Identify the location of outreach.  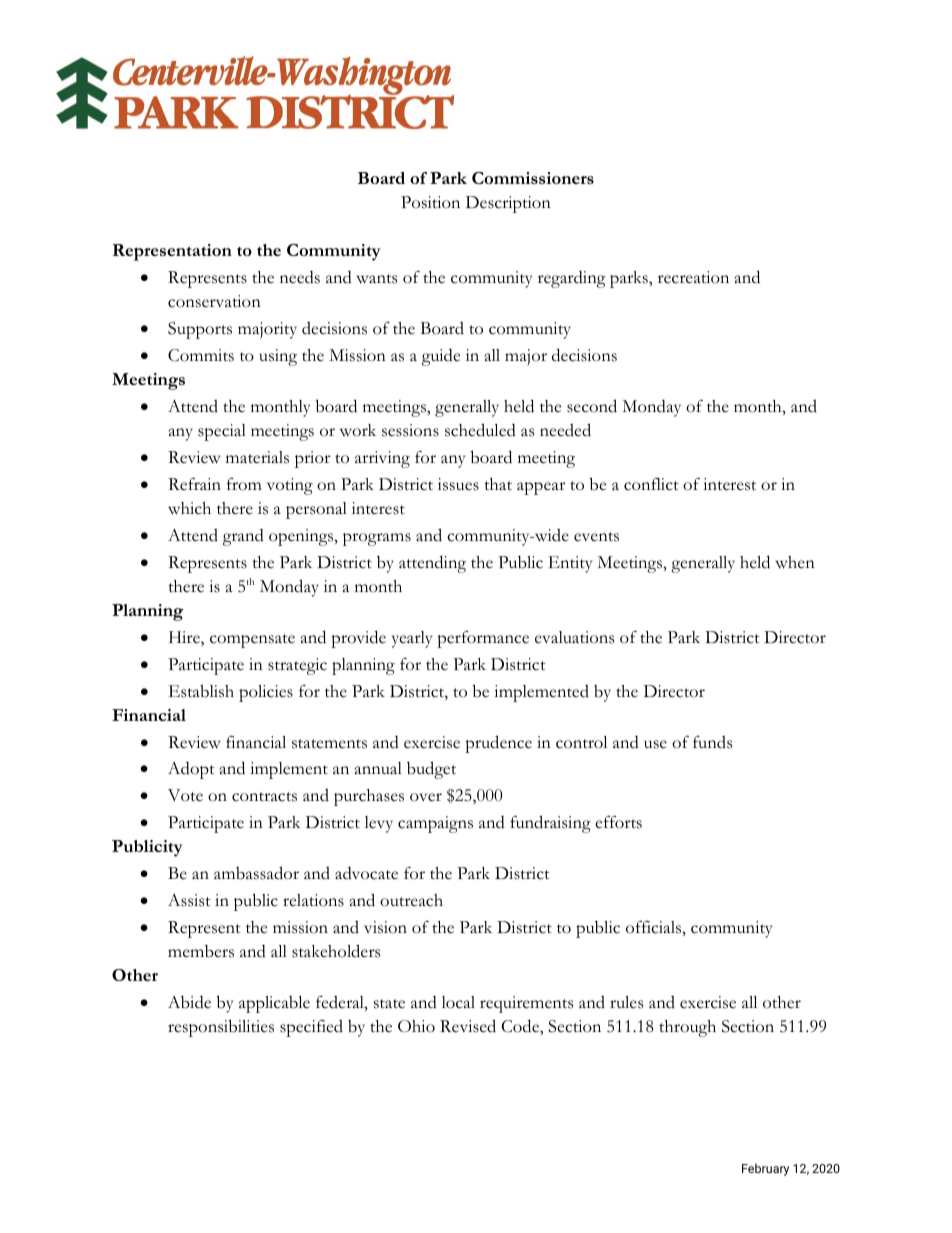
(411, 900).
